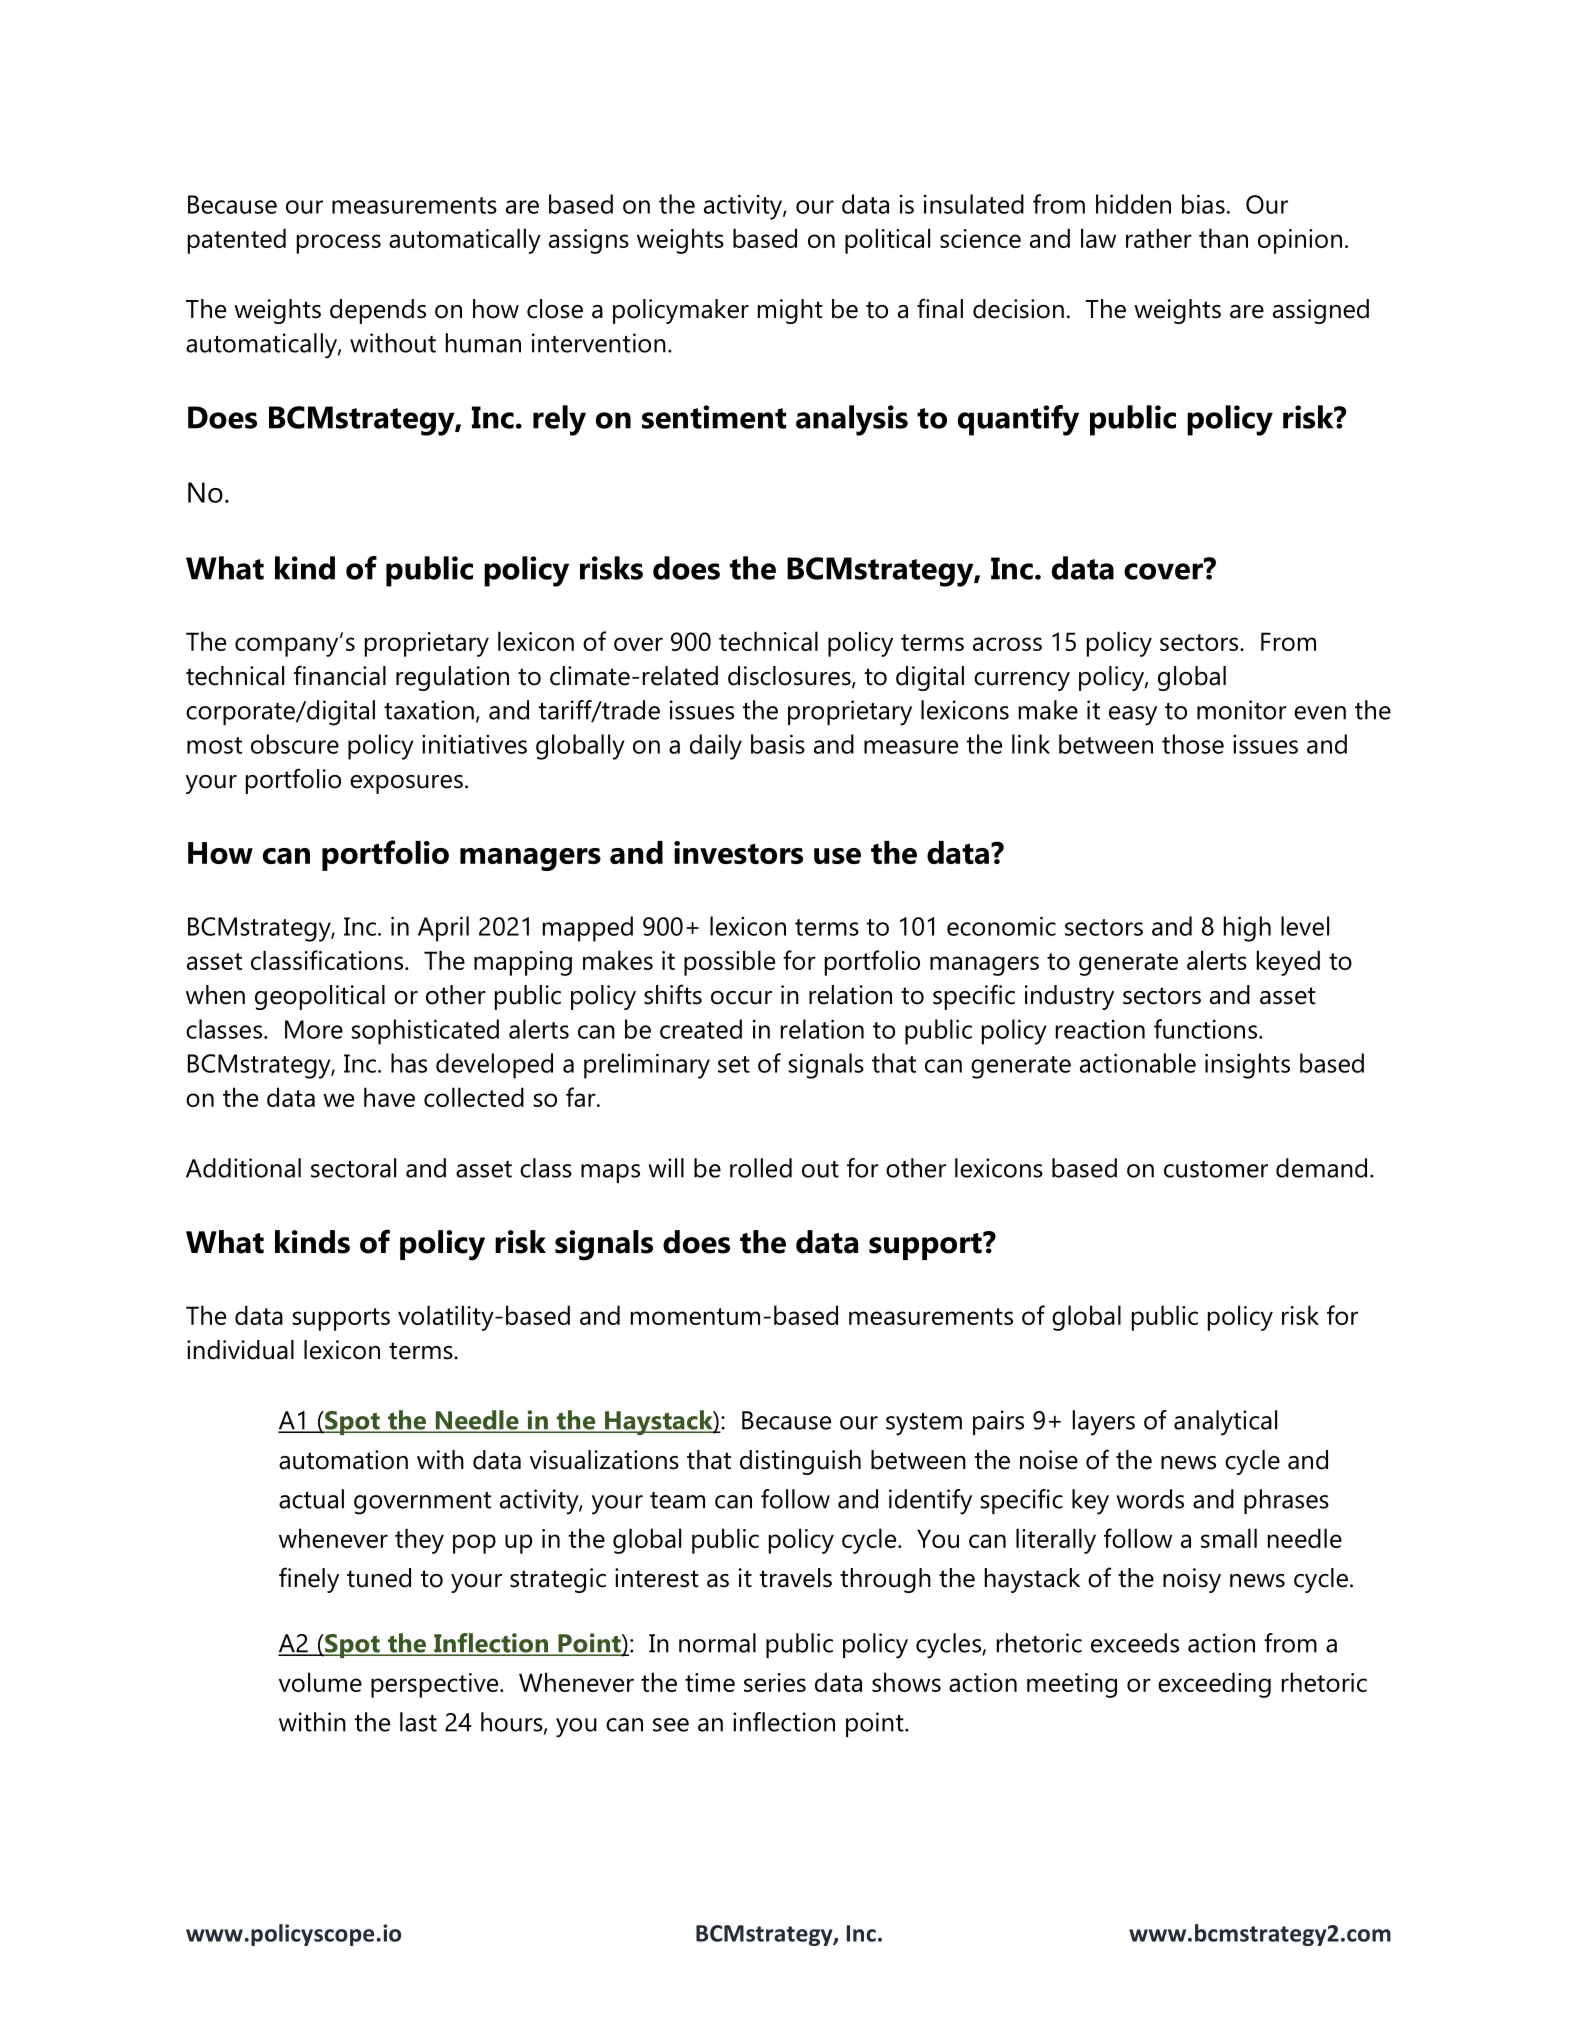  What do you see at coordinates (790, 311) in the document?
I see `might` at bounding box center [790, 311].
